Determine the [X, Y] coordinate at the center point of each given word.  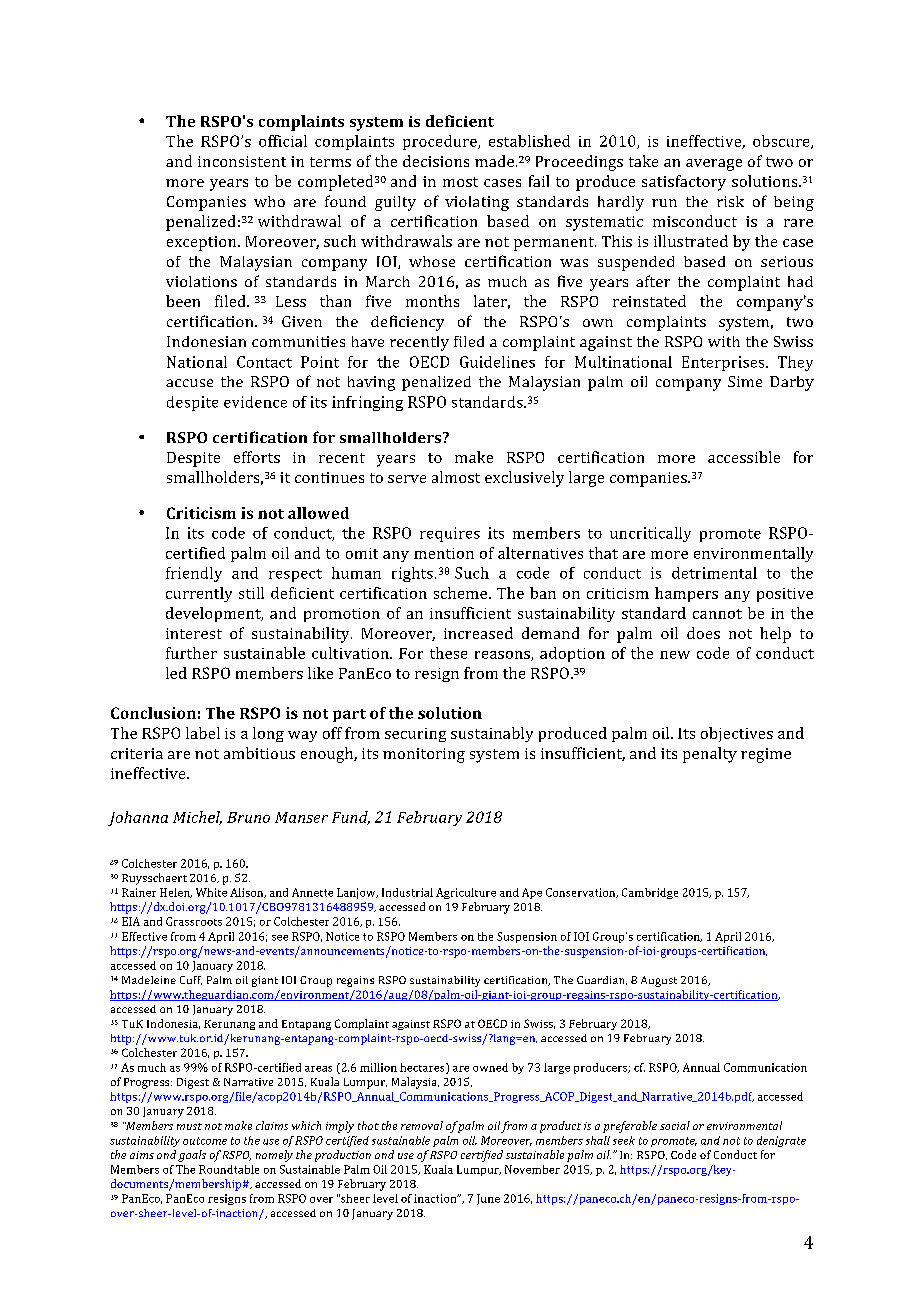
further [191, 653]
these [448, 653]
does [703, 633]
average [714, 165]
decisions [436, 161]
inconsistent [242, 161]
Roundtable [229, 1169]
